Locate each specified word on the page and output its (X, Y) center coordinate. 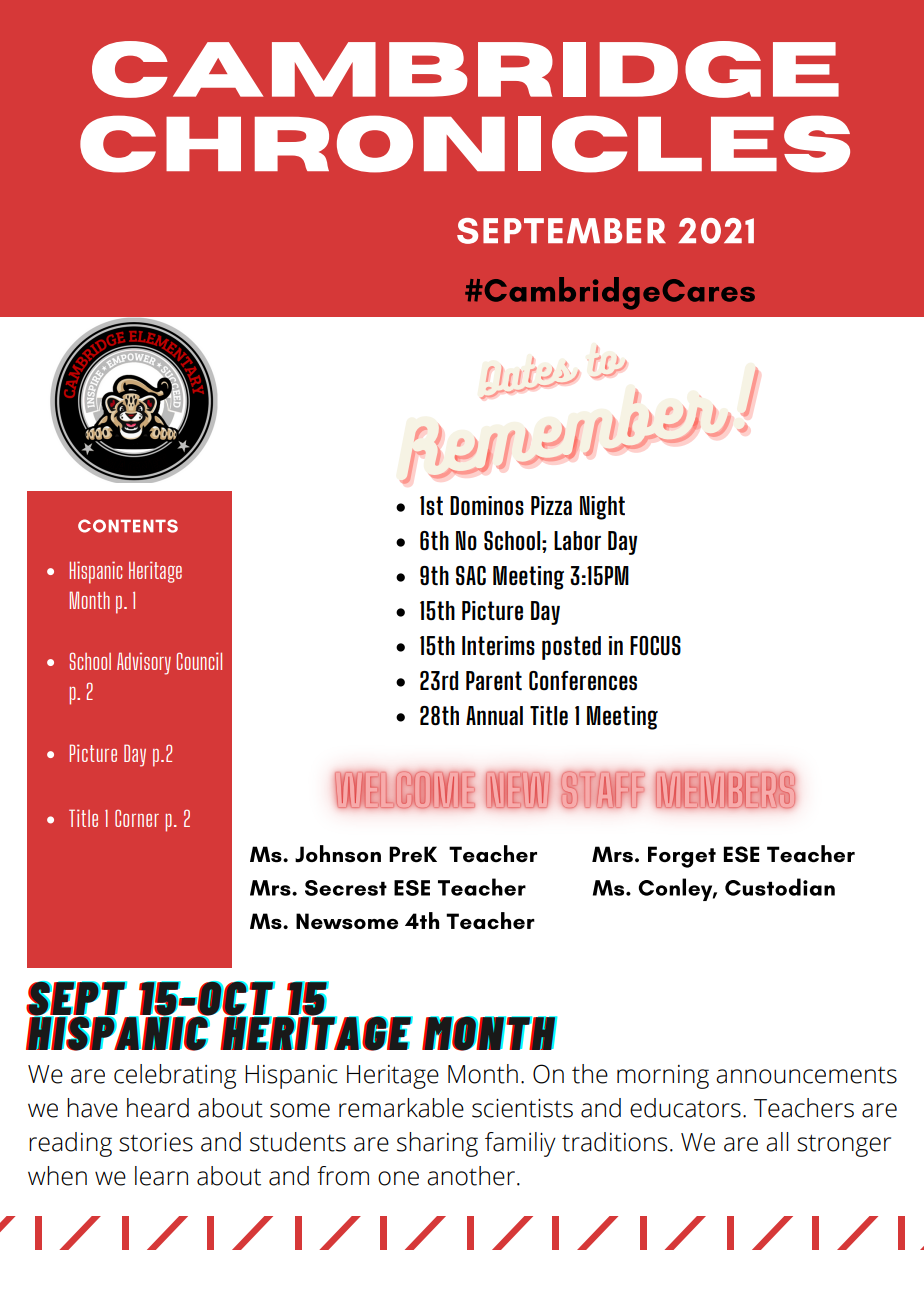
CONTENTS (128, 526)
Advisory (144, 663)
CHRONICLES (465, 144)
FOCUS (655, 646)
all (777, 1142)
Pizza (551, 505)
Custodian (780, 887)
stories (156, 1142)
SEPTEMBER (561, 231)
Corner (137, 818)
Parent (494, 681)
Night (602, 508)
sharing (437, 1144)
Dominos (487, 506)
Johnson (338, 854)
